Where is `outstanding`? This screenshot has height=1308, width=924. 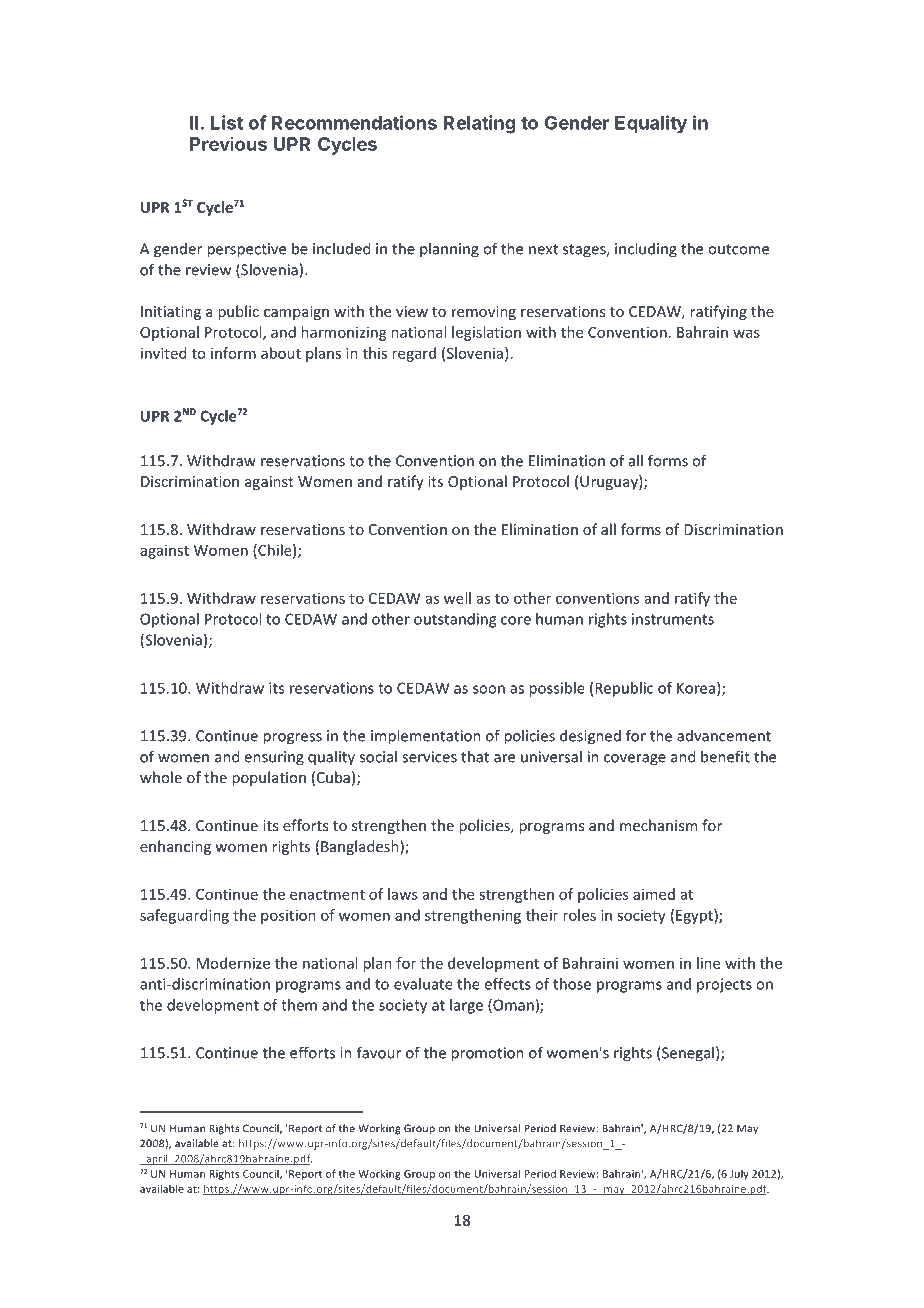 outstanding is located at coordinates (455, 620).
